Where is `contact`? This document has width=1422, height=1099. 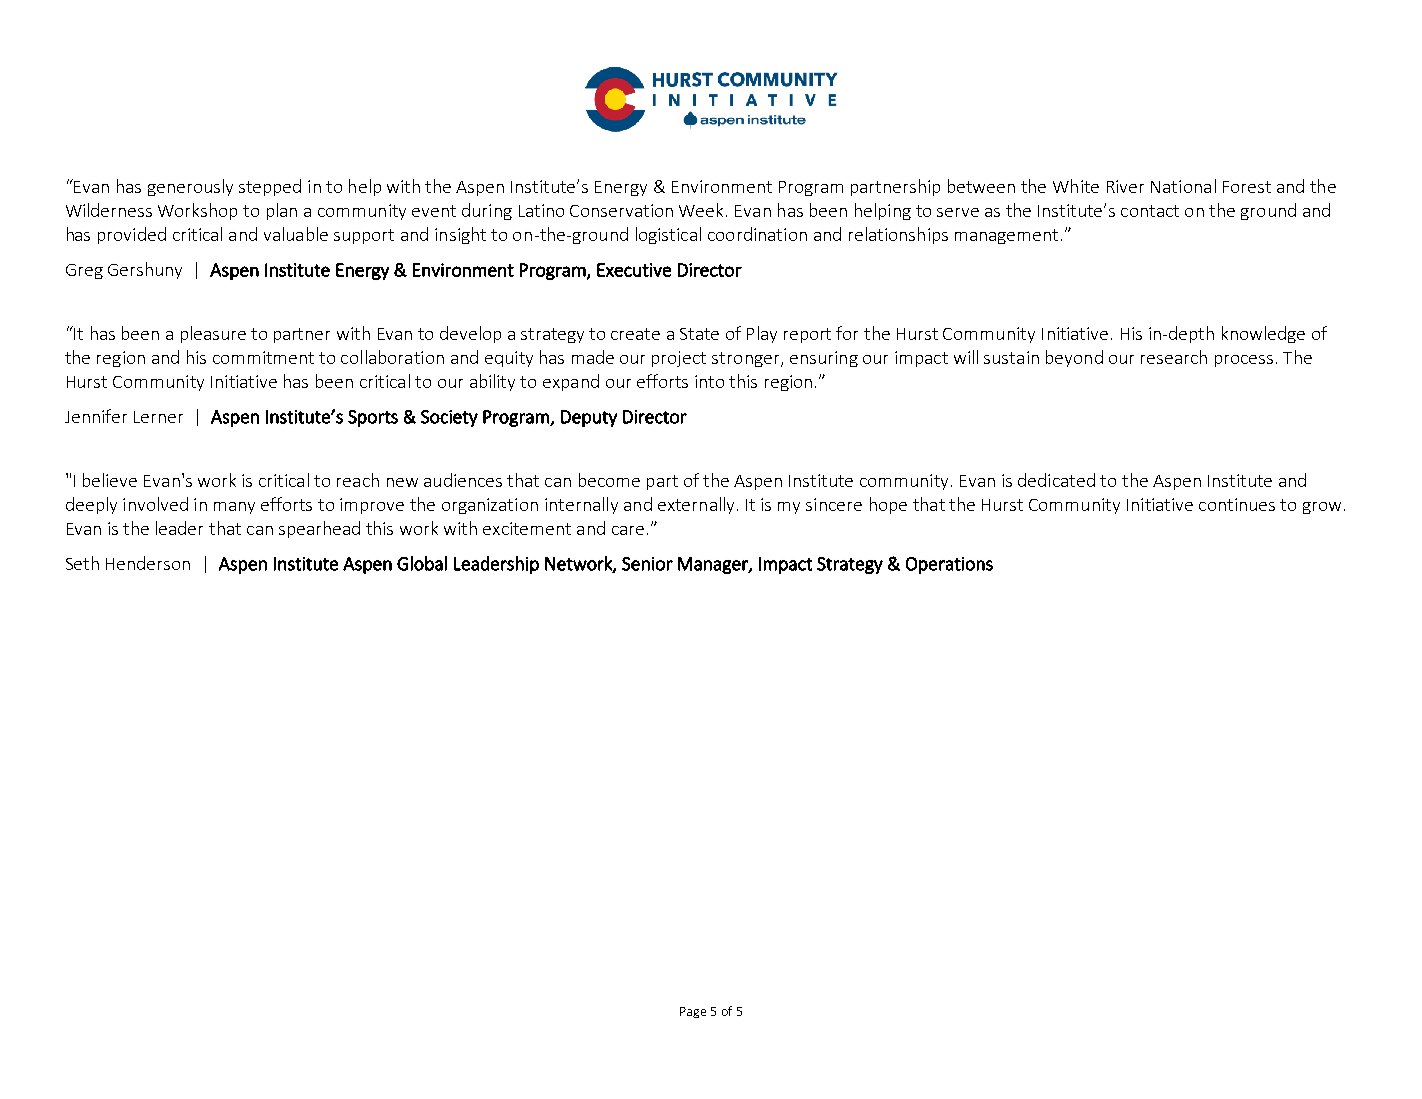 contact is located at coordinates (1150, 211).
